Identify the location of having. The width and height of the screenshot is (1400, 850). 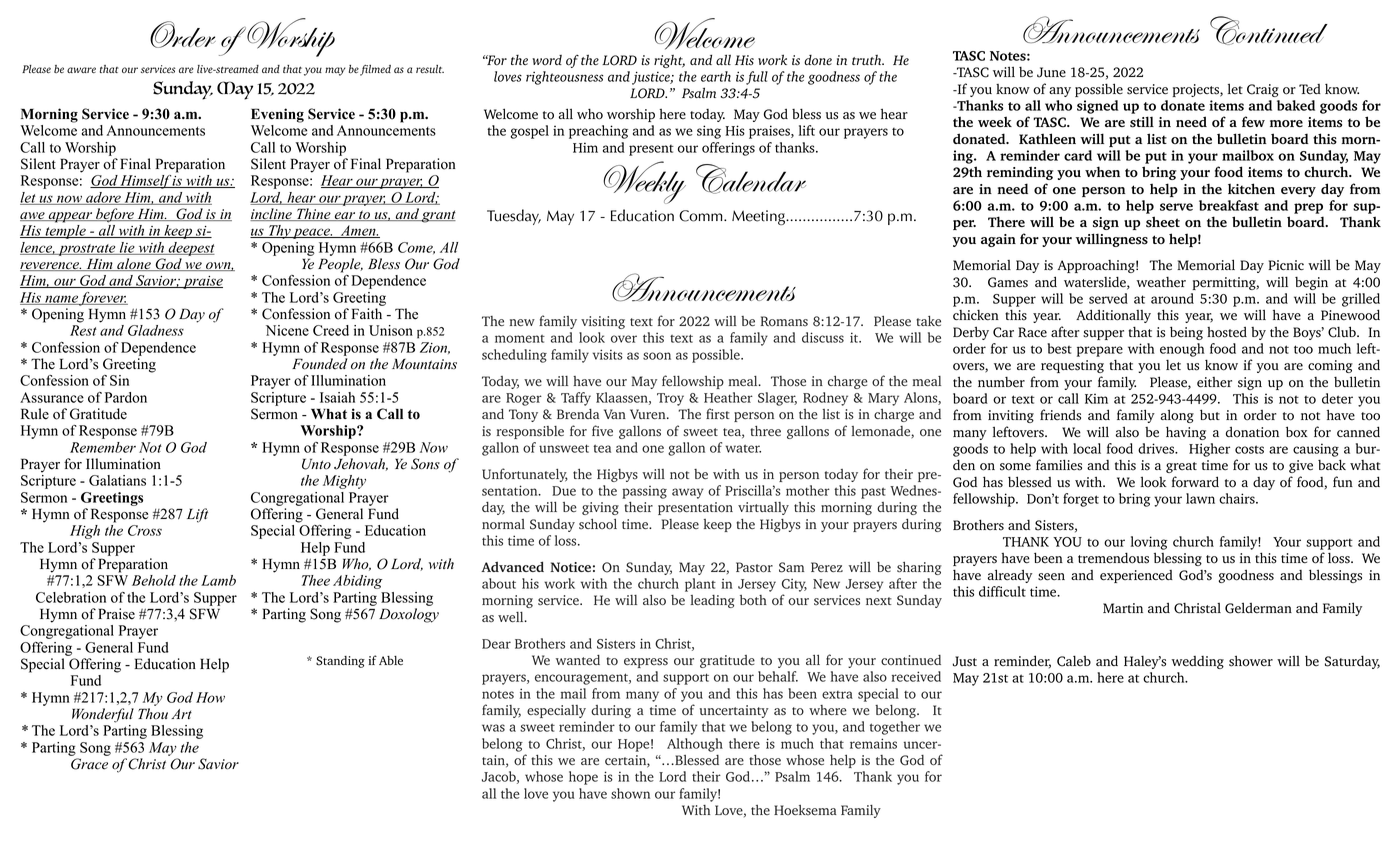
(1186, 433).
